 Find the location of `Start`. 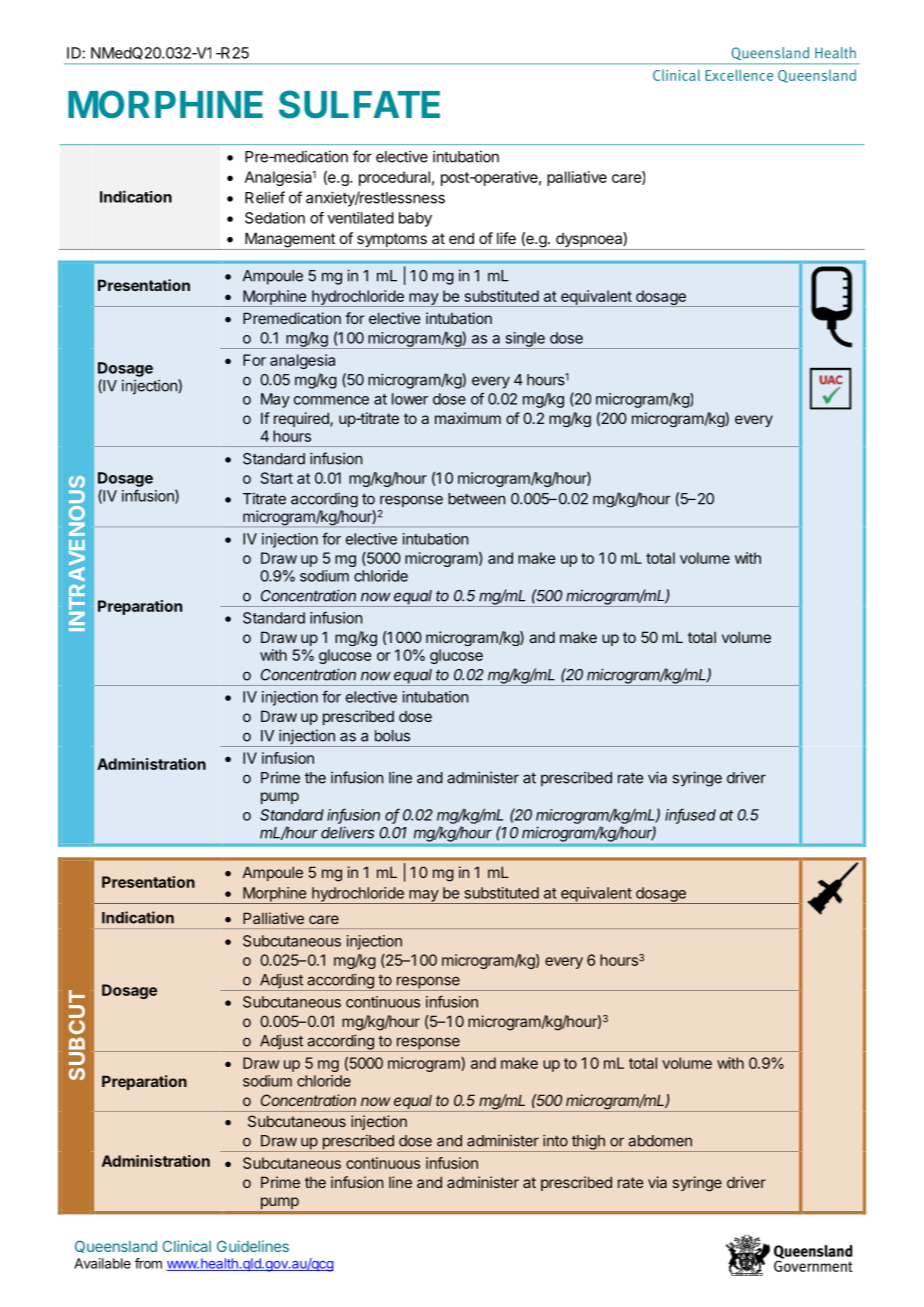

Start is located at coordinates (277, 478).
